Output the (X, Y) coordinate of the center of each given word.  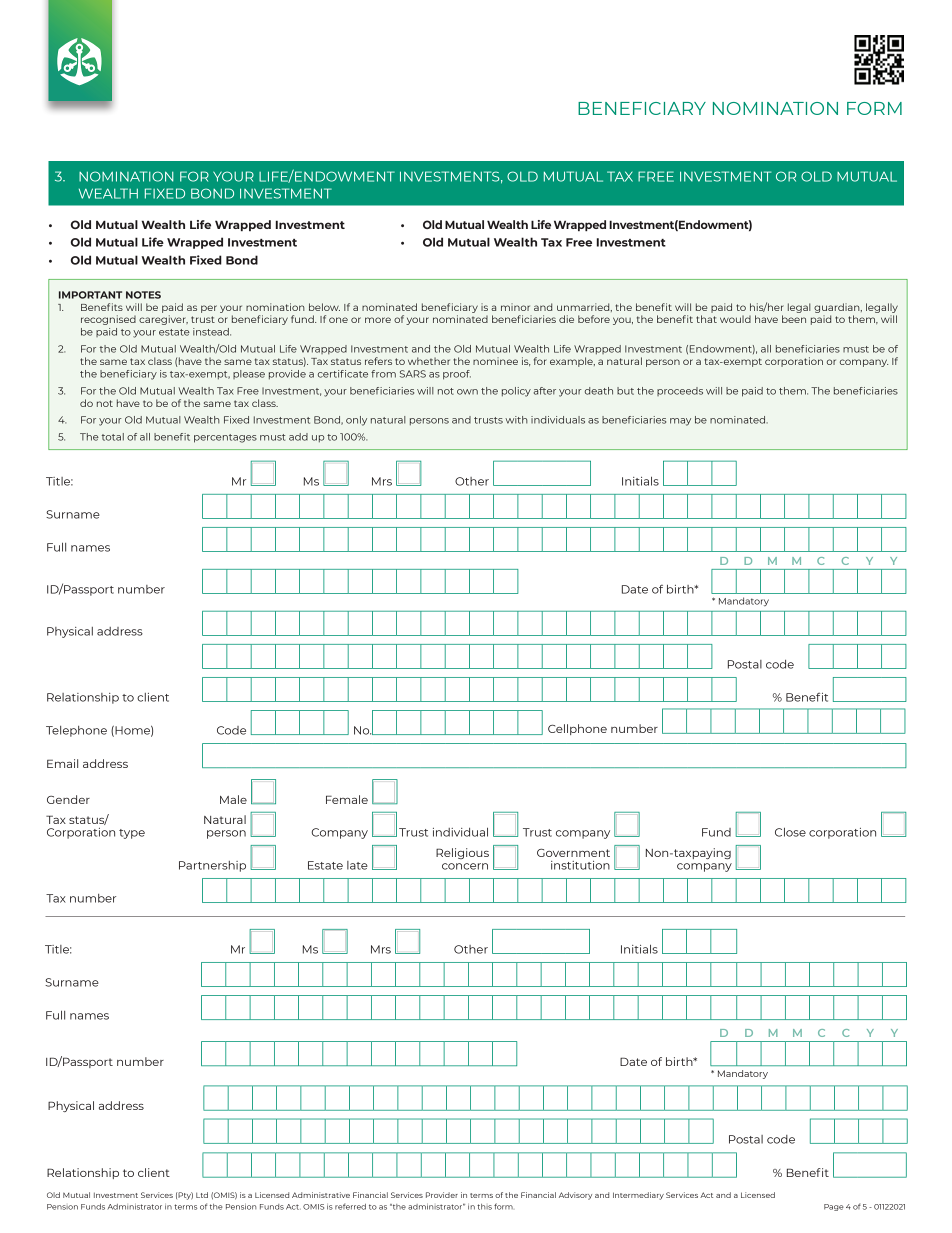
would (735, 319)
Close (790, 832)
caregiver (163, 320)
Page (834, 1207)
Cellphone (577, 729)
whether (429, 361)
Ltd (202, 1195)
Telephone (76, 731)
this (484, 1207)
